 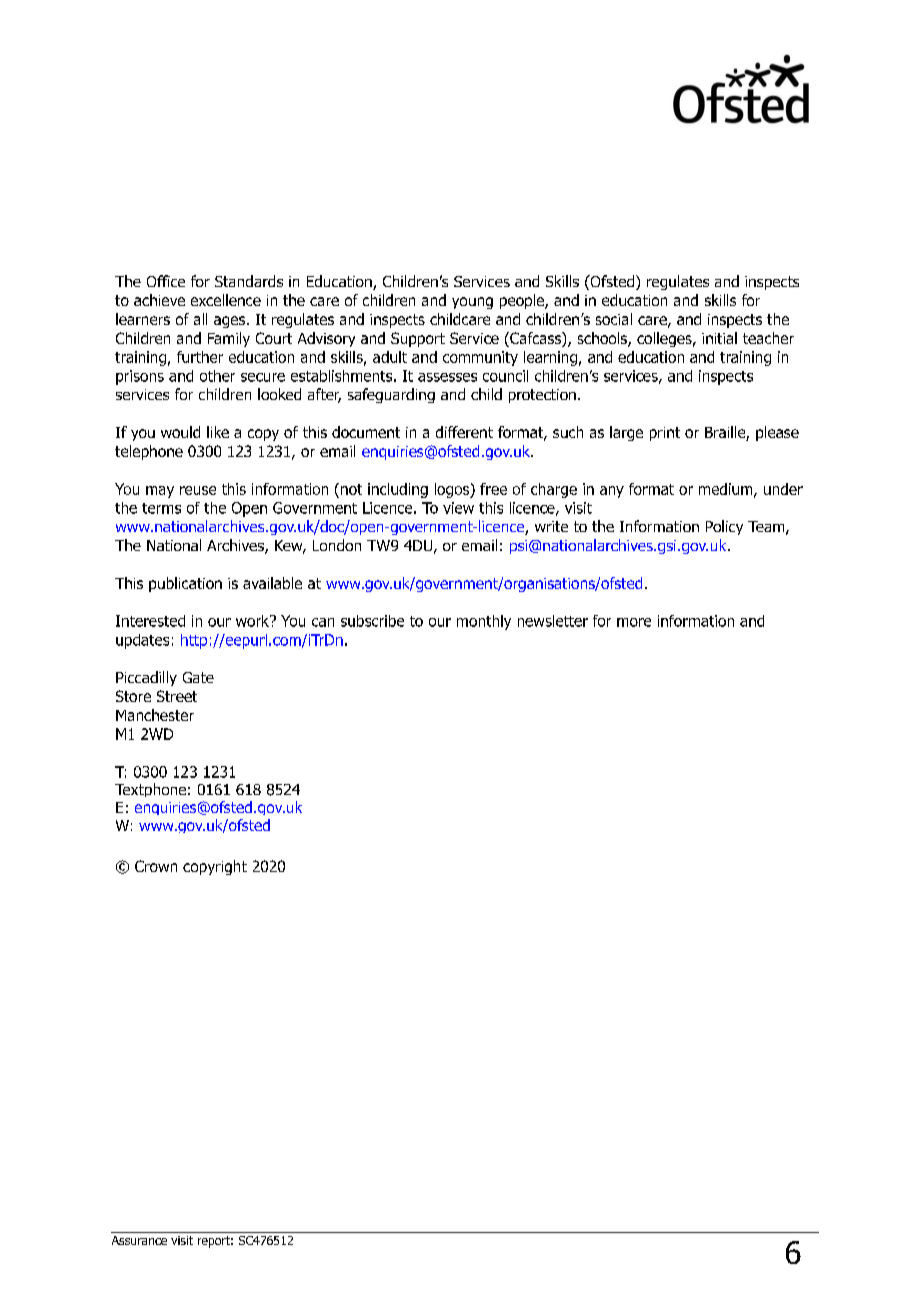 What do you see at coordinates (472, 303) in the screenshot?
I see `young` at bounding box center [472, 303].
